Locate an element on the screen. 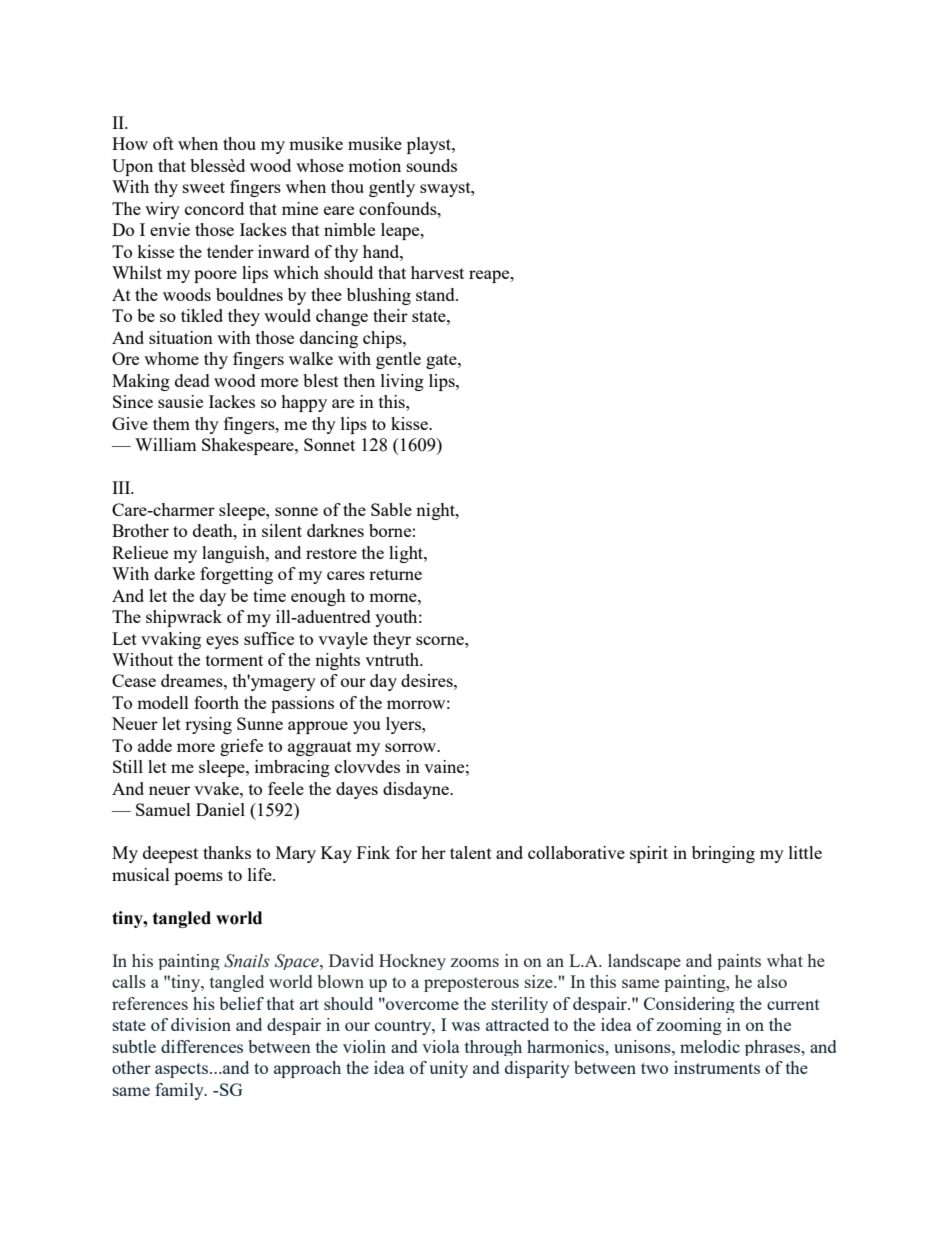  instruments is located at coordinates (717, 1067).
